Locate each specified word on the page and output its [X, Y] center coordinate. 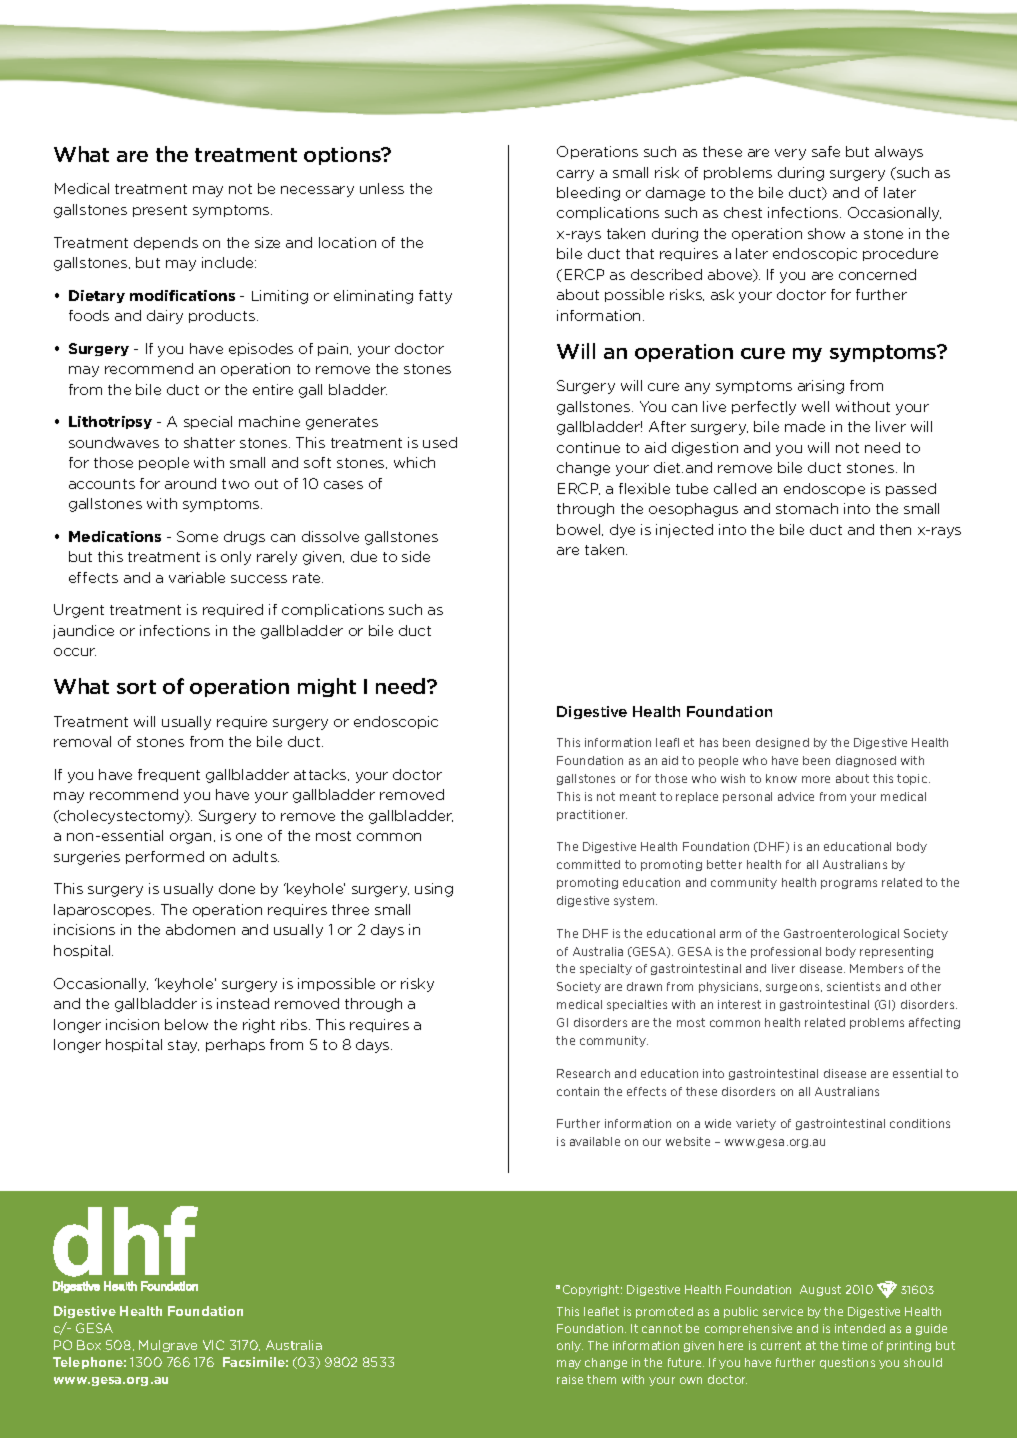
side [416, 556]
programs [849, 884]
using [434, 890]
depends [166, 243]
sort [136, 687]
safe [826, 151]
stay [183, 1046]
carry [575, 175]
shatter [209, 442]
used [440, 442]
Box [89, 1345]
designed [782, 743]
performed [165, 857]
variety [756, 1124]
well [815, 406]
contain [578, 1091]
